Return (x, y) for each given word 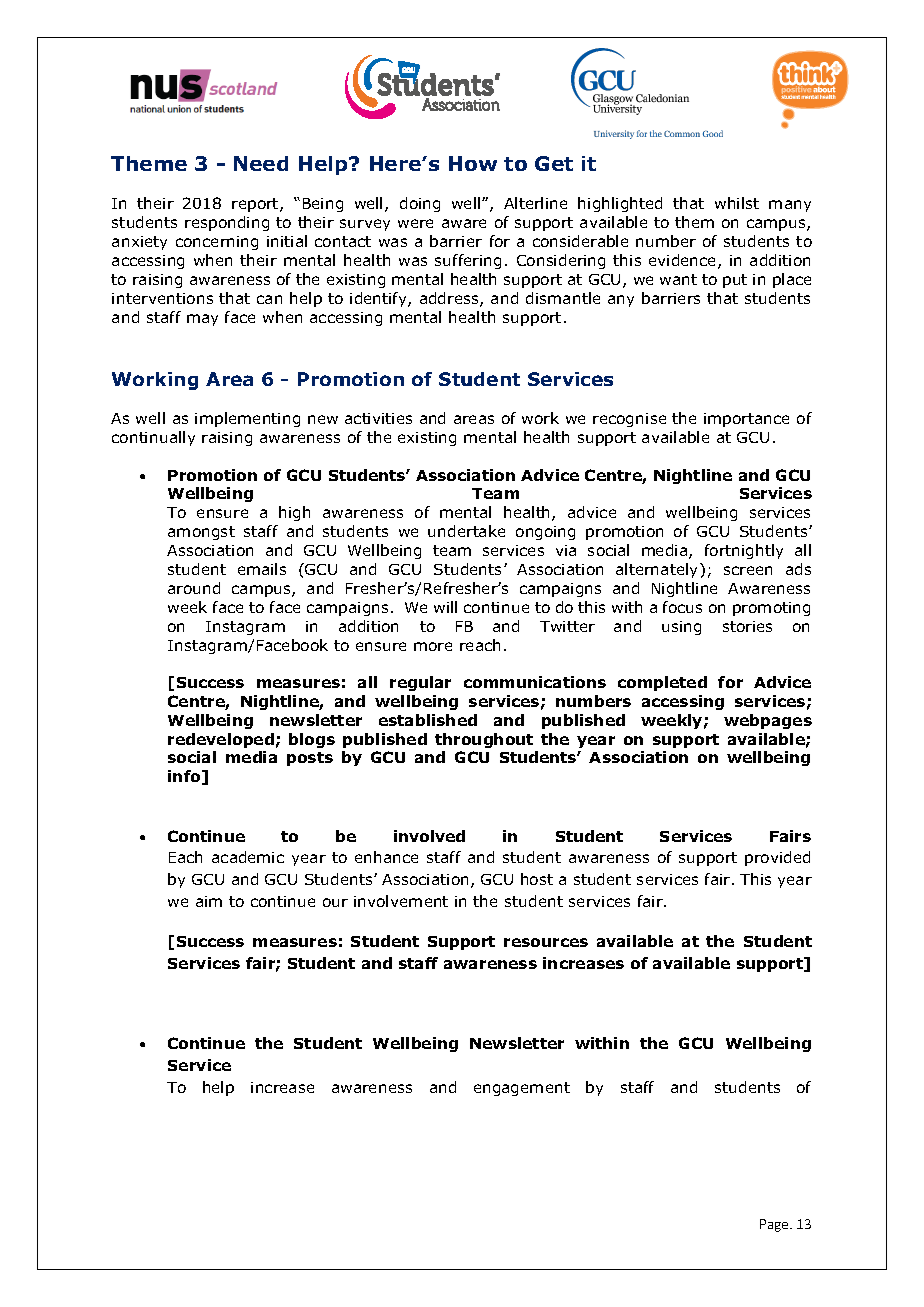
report (256, 205)
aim (209, 901)
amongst (201, 533)
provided (777, 858)
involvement (401, 901)
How (473, 163)
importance (746, 420)
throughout (484, 740)
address (450, 299)
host (537, 879)
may (202, 320)
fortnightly (744, 551)
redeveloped (221, 740)
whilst (737, 203)
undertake (466, 531)
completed (662, 683)
